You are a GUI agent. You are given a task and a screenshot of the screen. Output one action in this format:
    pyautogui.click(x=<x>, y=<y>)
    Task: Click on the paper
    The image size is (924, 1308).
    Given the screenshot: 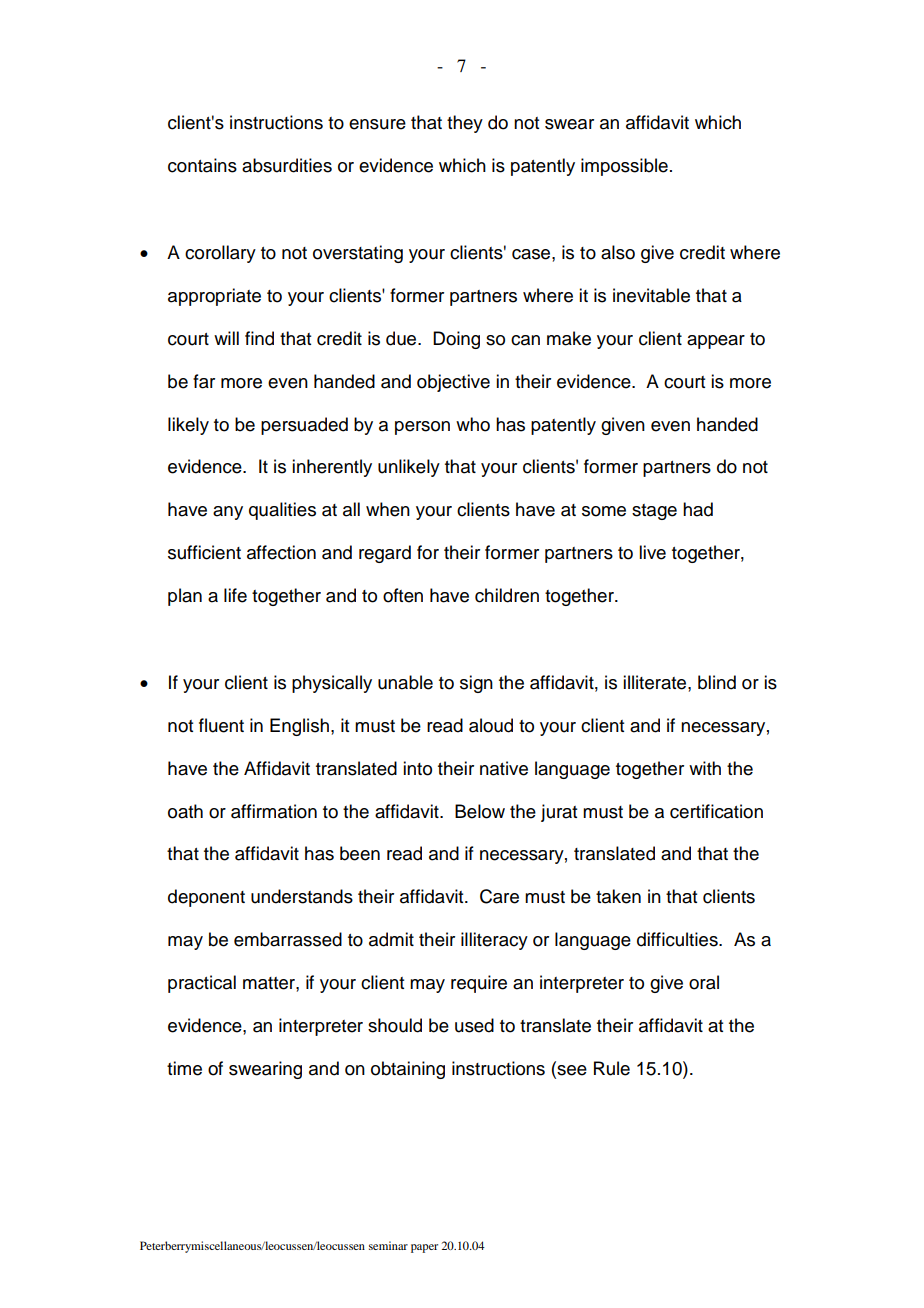 What is the action you would take?
    pyautogui.click(x=424, y=1248)
